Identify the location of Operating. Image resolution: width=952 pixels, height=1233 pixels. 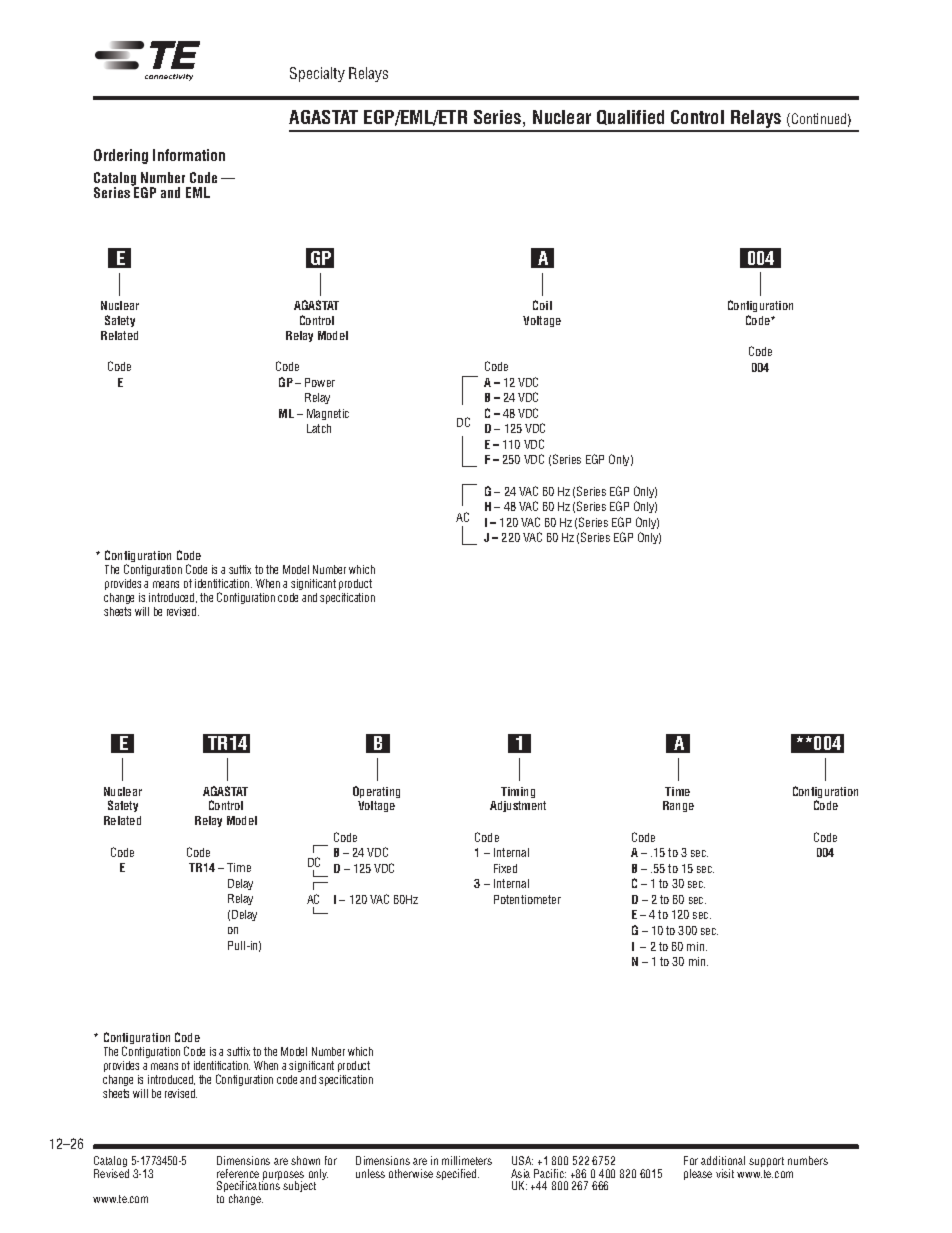
(376, 792).
